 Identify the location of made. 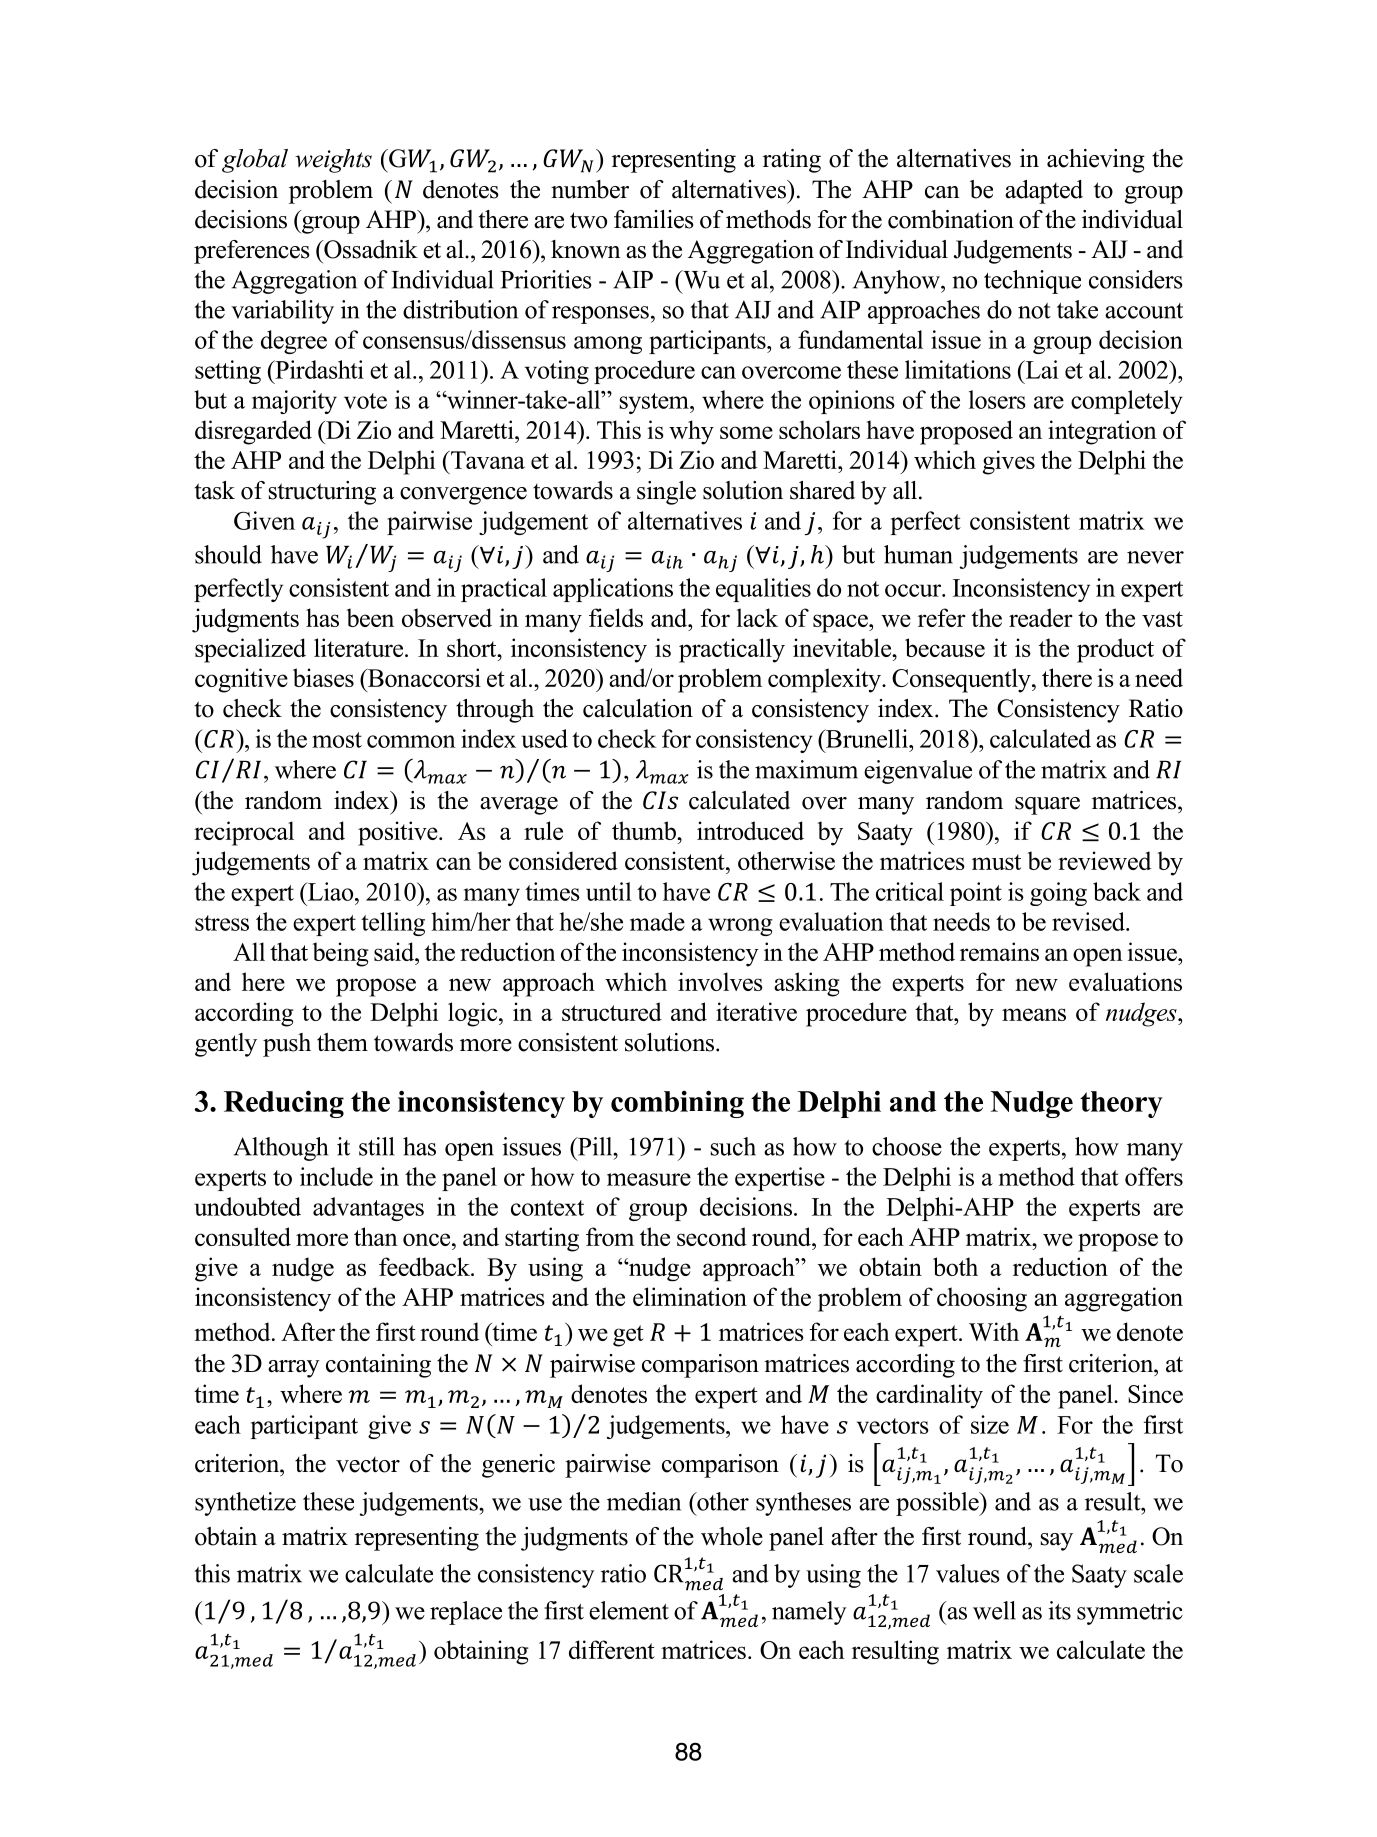
(657, 921).
